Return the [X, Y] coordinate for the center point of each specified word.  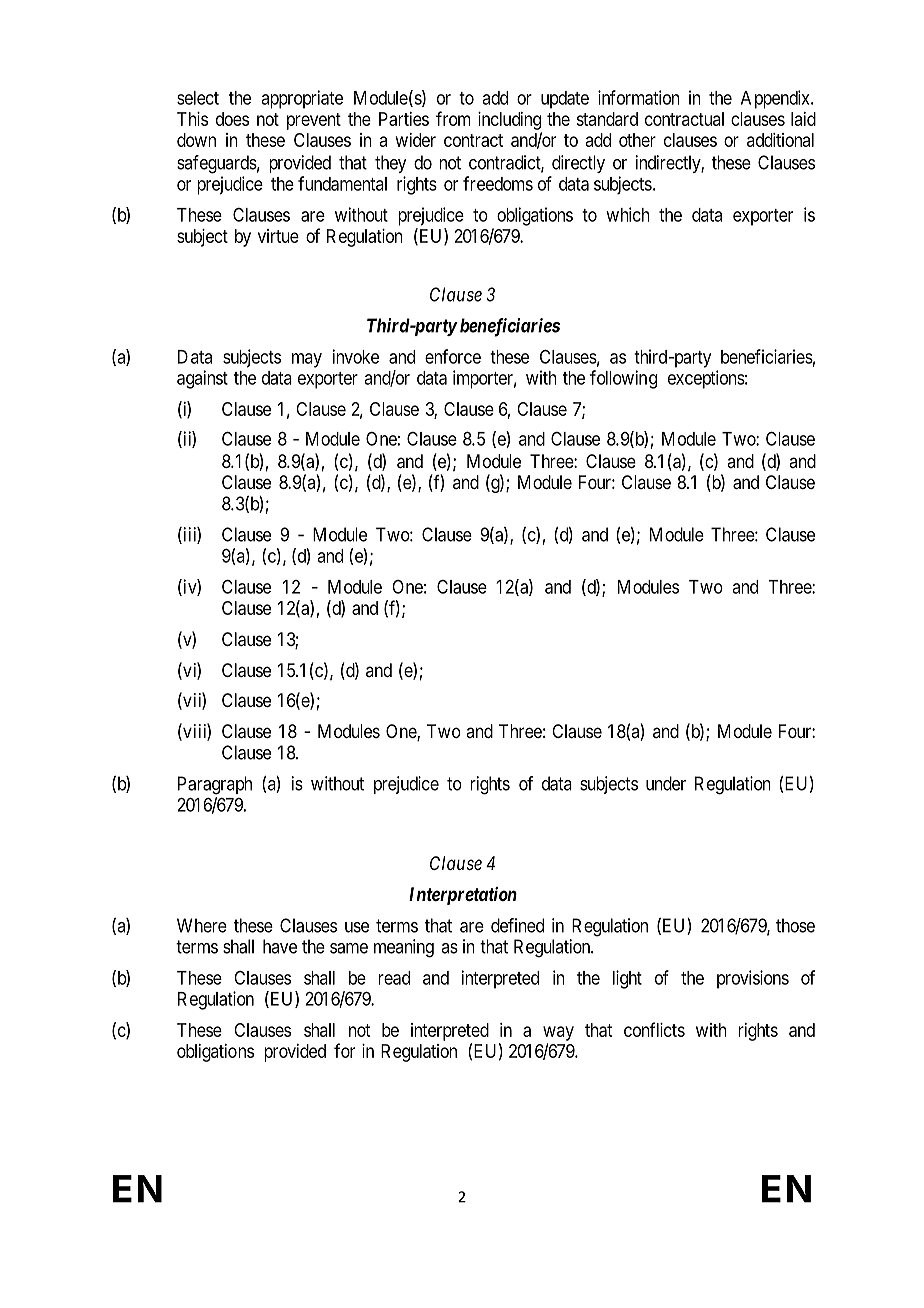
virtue [278, 236]
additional [780, 140]
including [509, 121]
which [628, 214]
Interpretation [463, 896]
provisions [753, 979]
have [280, 946]
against [202, 379]
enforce [453, 356]
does [232, 119]
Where [202, 925]
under [666, 783]
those [795, 925]
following [623, 379]
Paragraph [215, 785]
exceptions [706, 379]
